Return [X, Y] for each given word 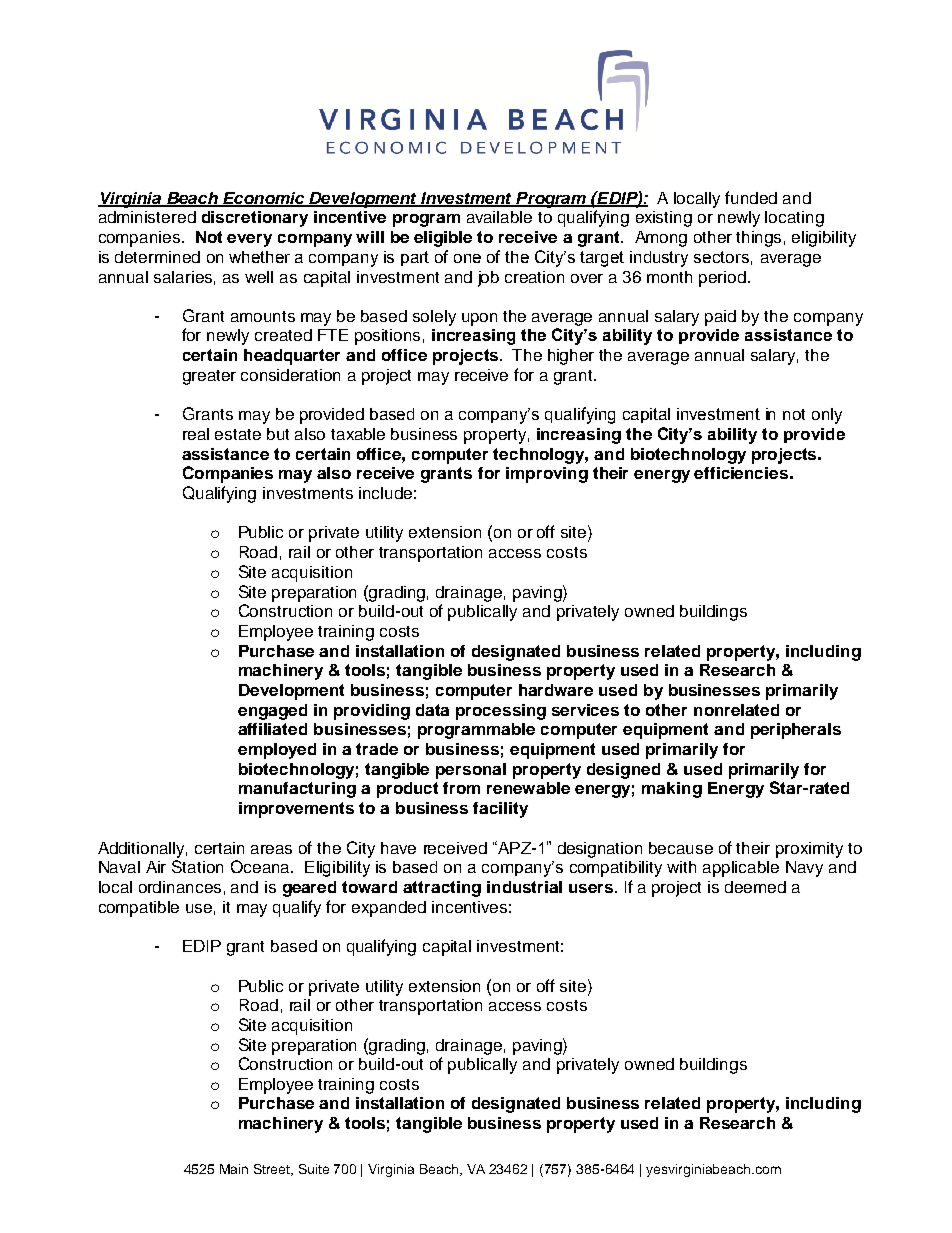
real [196, 434]
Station [197, 866]
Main [234, 1169]
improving [547, 475]
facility [500, 810]
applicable [741, 869]
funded [751, 197]
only [827, 416]
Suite [314, 1169]
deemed [755, 887]
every [249, 240]
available [499, 217]
